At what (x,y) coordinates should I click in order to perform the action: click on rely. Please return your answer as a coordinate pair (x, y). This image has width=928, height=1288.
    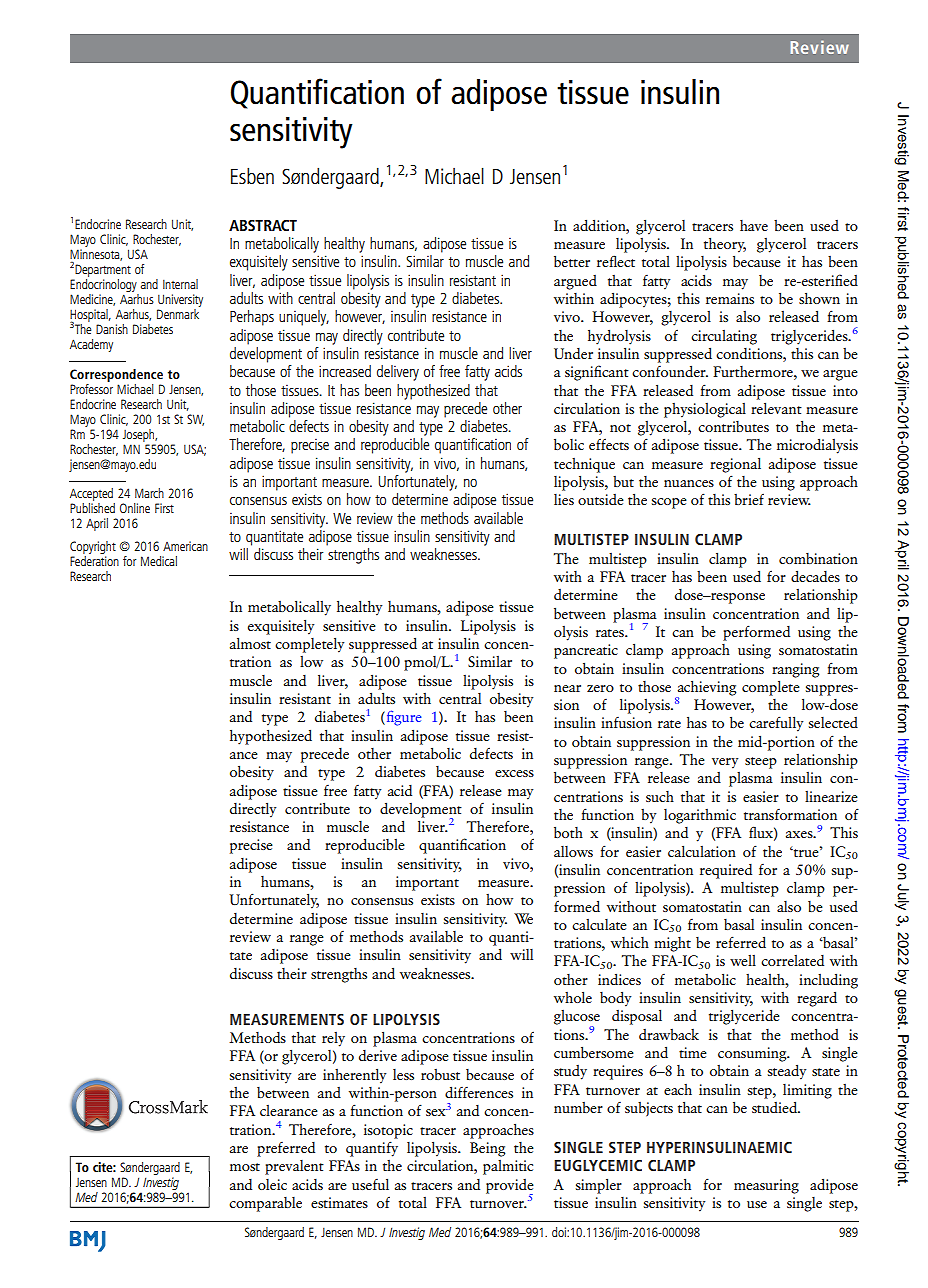
    Looking at the image, I should click on (333, 1039).
